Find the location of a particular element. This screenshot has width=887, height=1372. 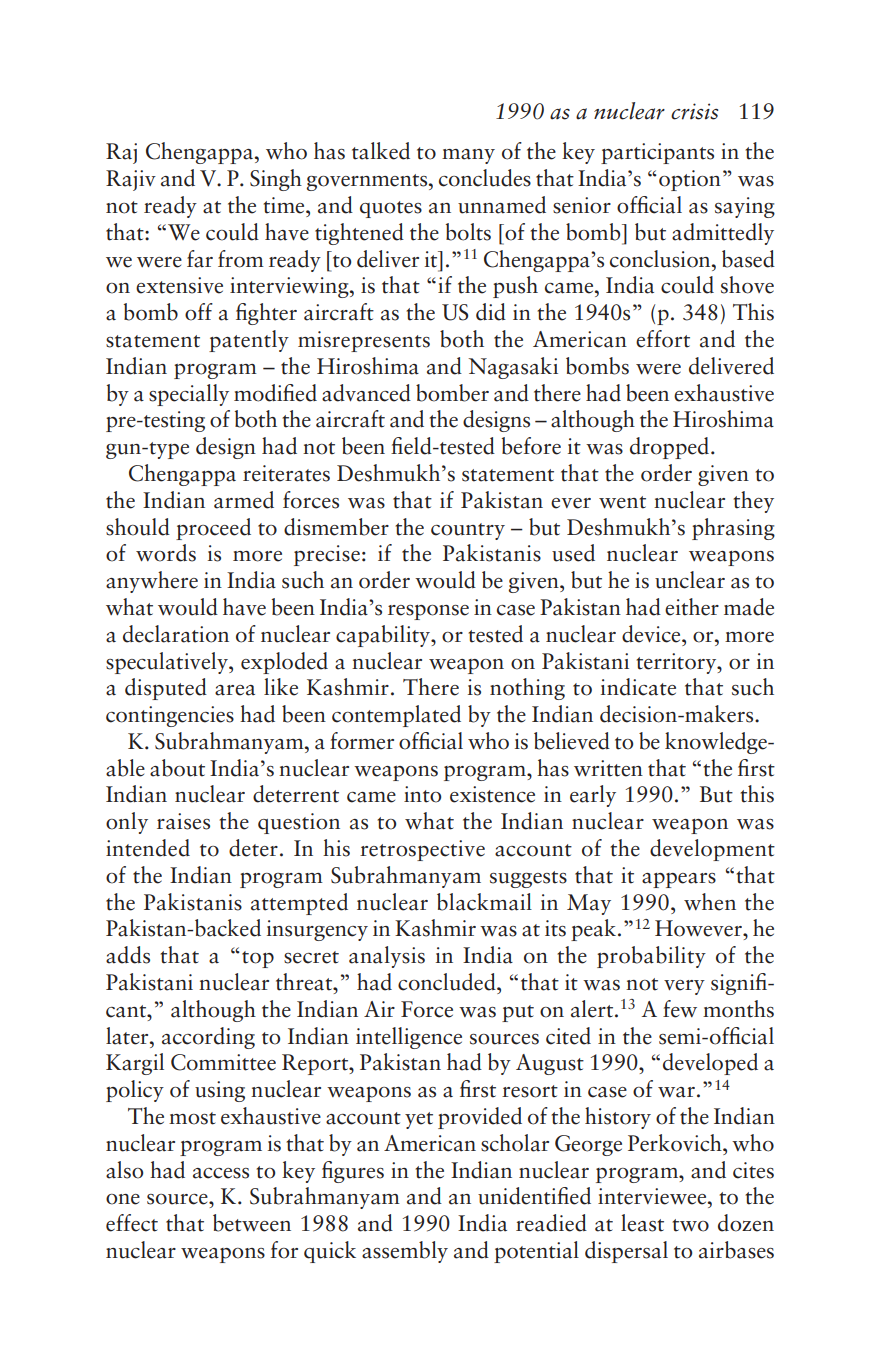

into is located at coordinates (422, 794).
